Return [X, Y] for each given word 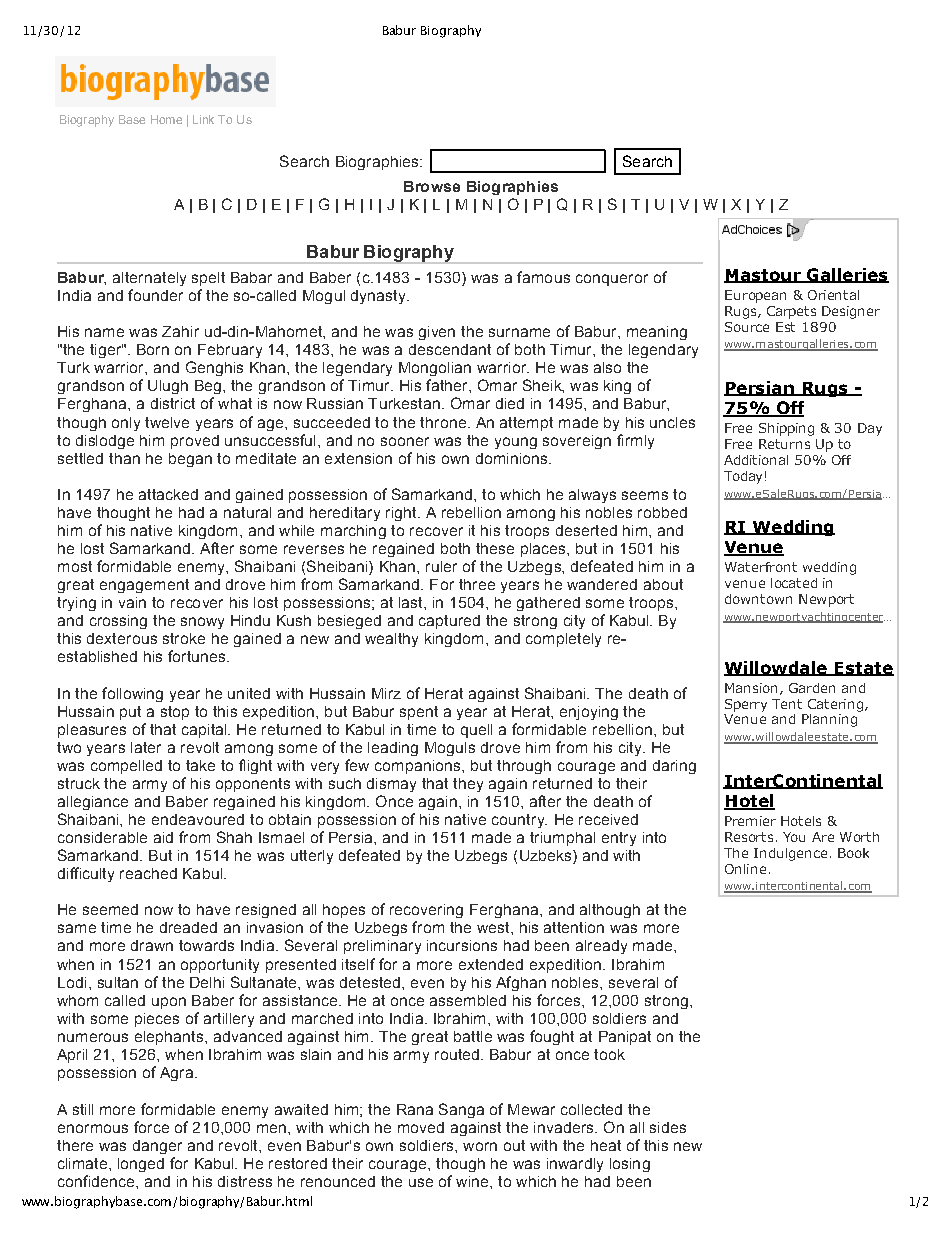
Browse [432, 186]
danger [157, 1147]
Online [745, 869]
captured [449, 622]
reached [148, 873]
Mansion [751, 688]
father [448, 385]
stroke [184, 638]
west [494, 927]
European [755, 296]
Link [203, 119]
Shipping [786, 429]
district [173, 403]
